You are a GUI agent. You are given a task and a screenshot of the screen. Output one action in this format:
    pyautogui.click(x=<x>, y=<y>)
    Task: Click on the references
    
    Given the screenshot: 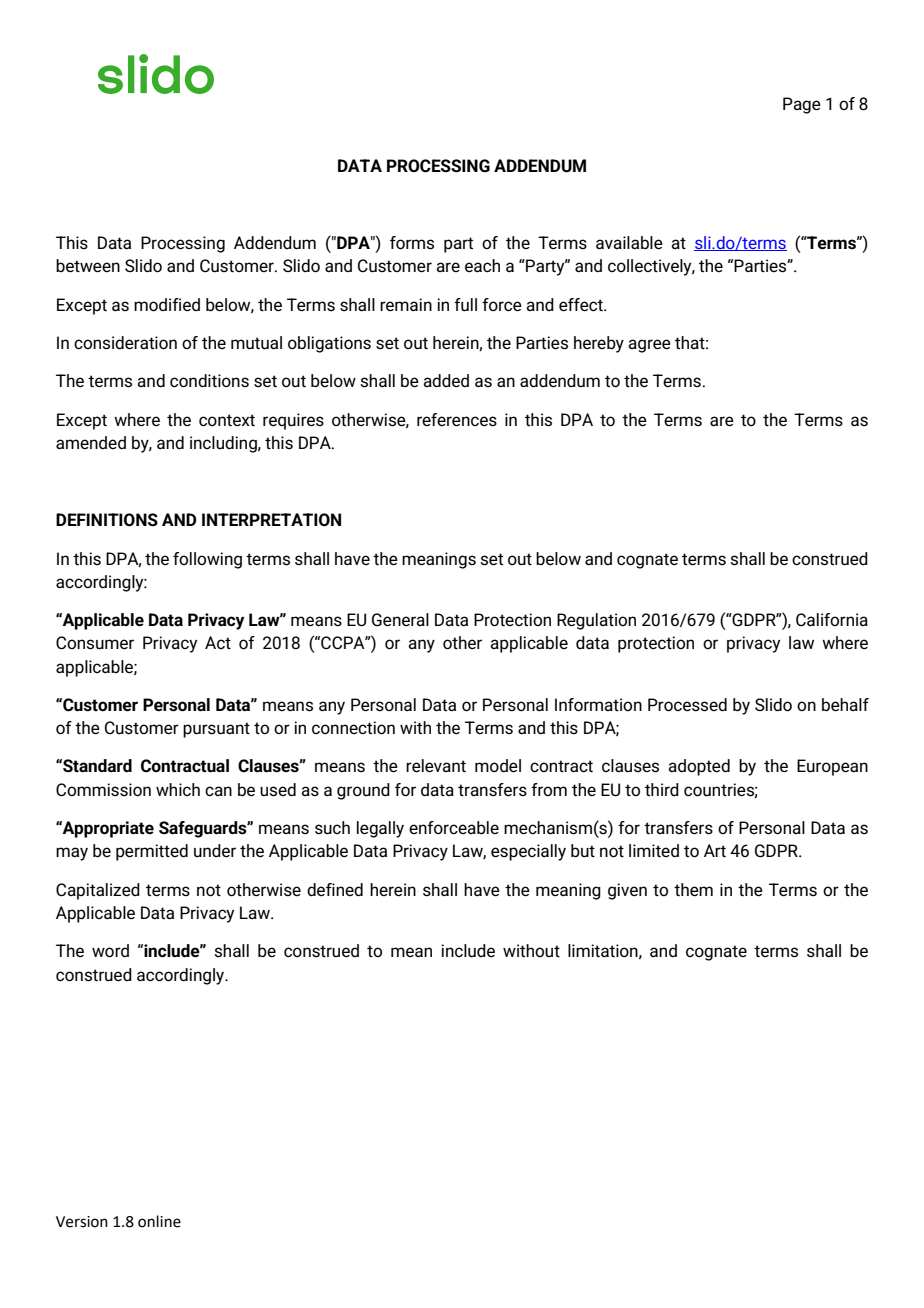 What is the action you would take?
    pyautogui.click(x=457, y=420)
